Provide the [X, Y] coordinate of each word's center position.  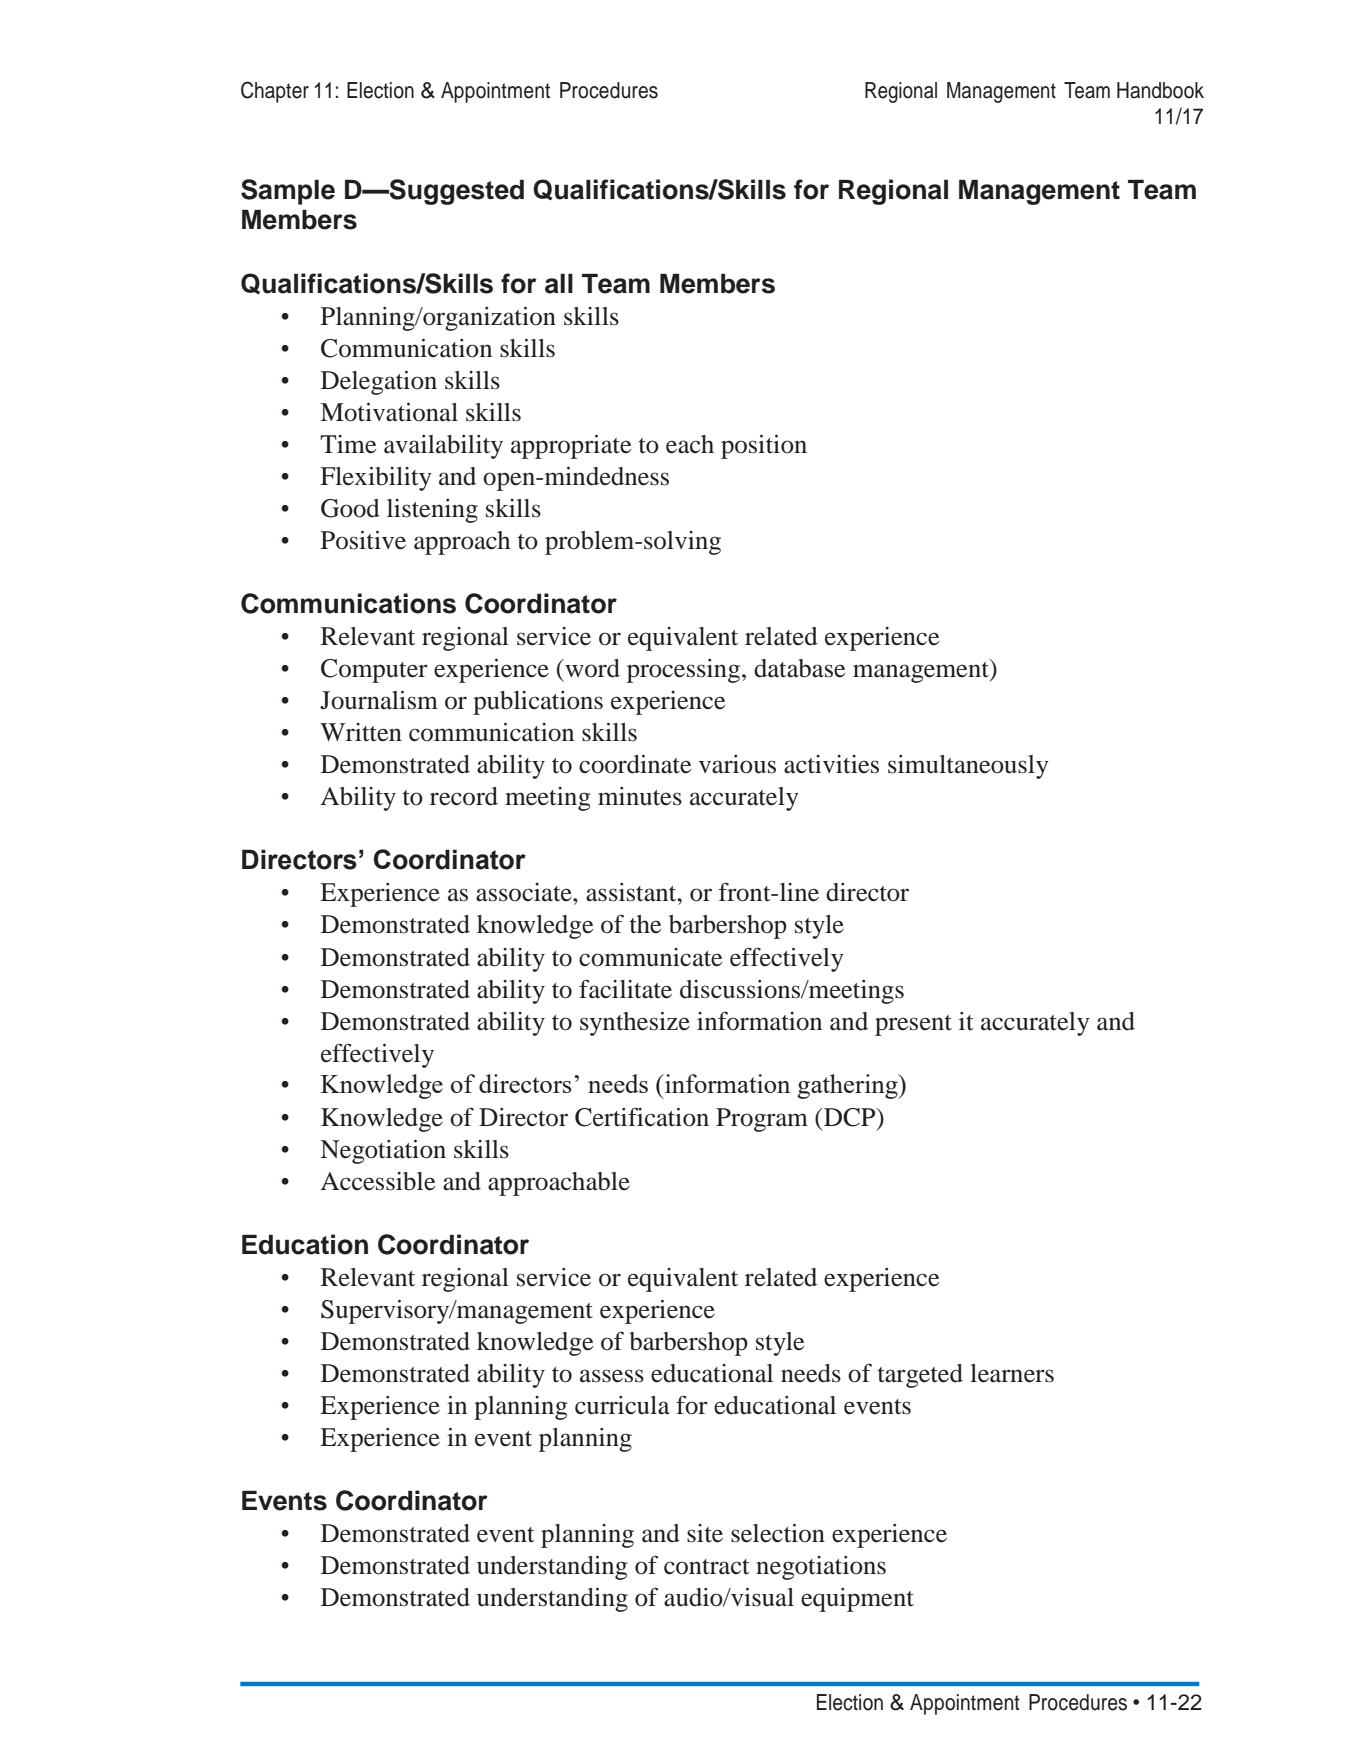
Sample [288, 192]
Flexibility [376, 479]
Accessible [378, 1181]
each [690, 444]
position [764, 447]
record [464, 796]
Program [762, 1120]
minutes [640, 796]
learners [1012, 1373]
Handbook [1160, 90]
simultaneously [968, 767]
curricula [622, 1405]
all [559, 284]
